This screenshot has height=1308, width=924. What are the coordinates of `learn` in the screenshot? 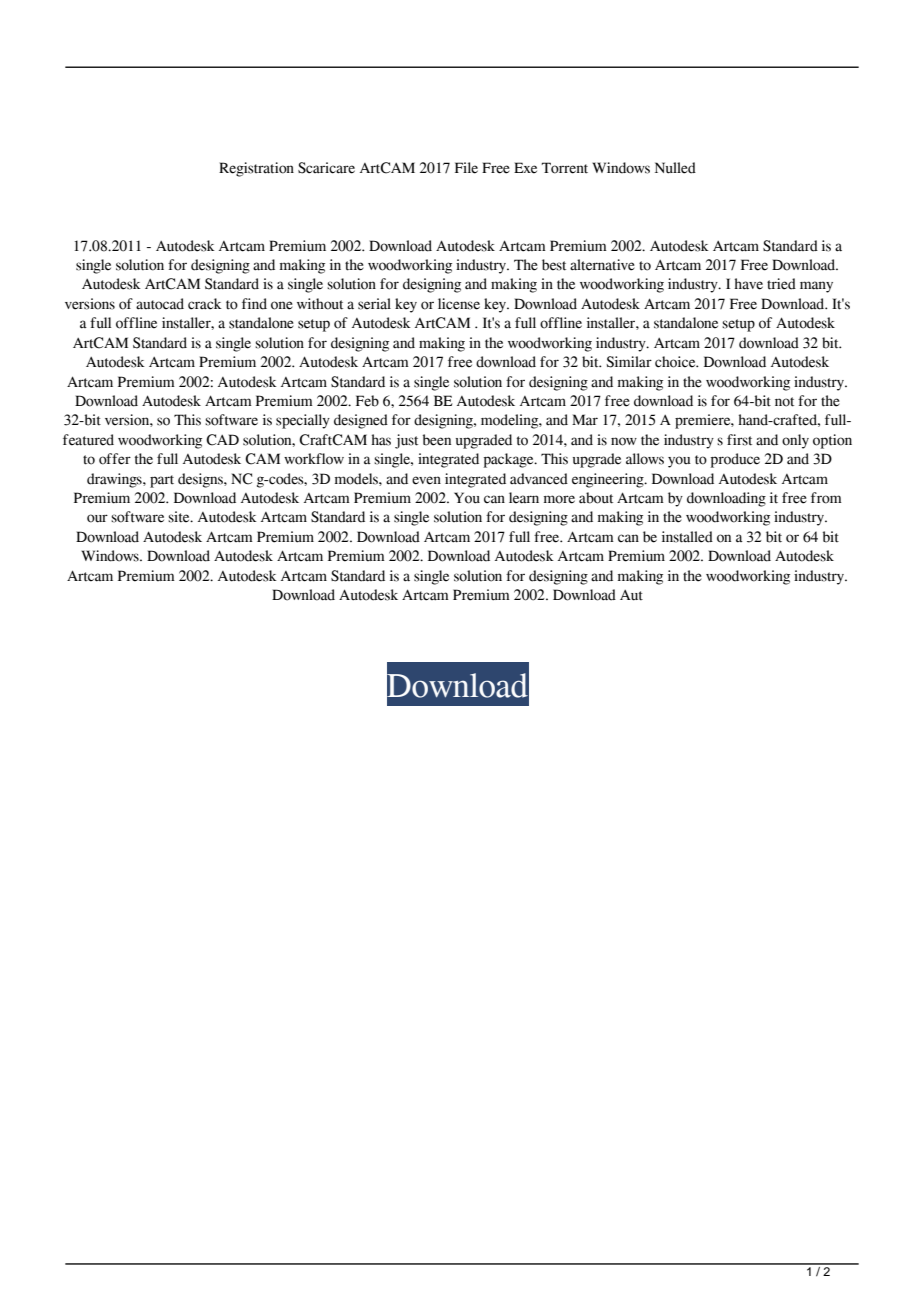 It's located at (524, 498).
